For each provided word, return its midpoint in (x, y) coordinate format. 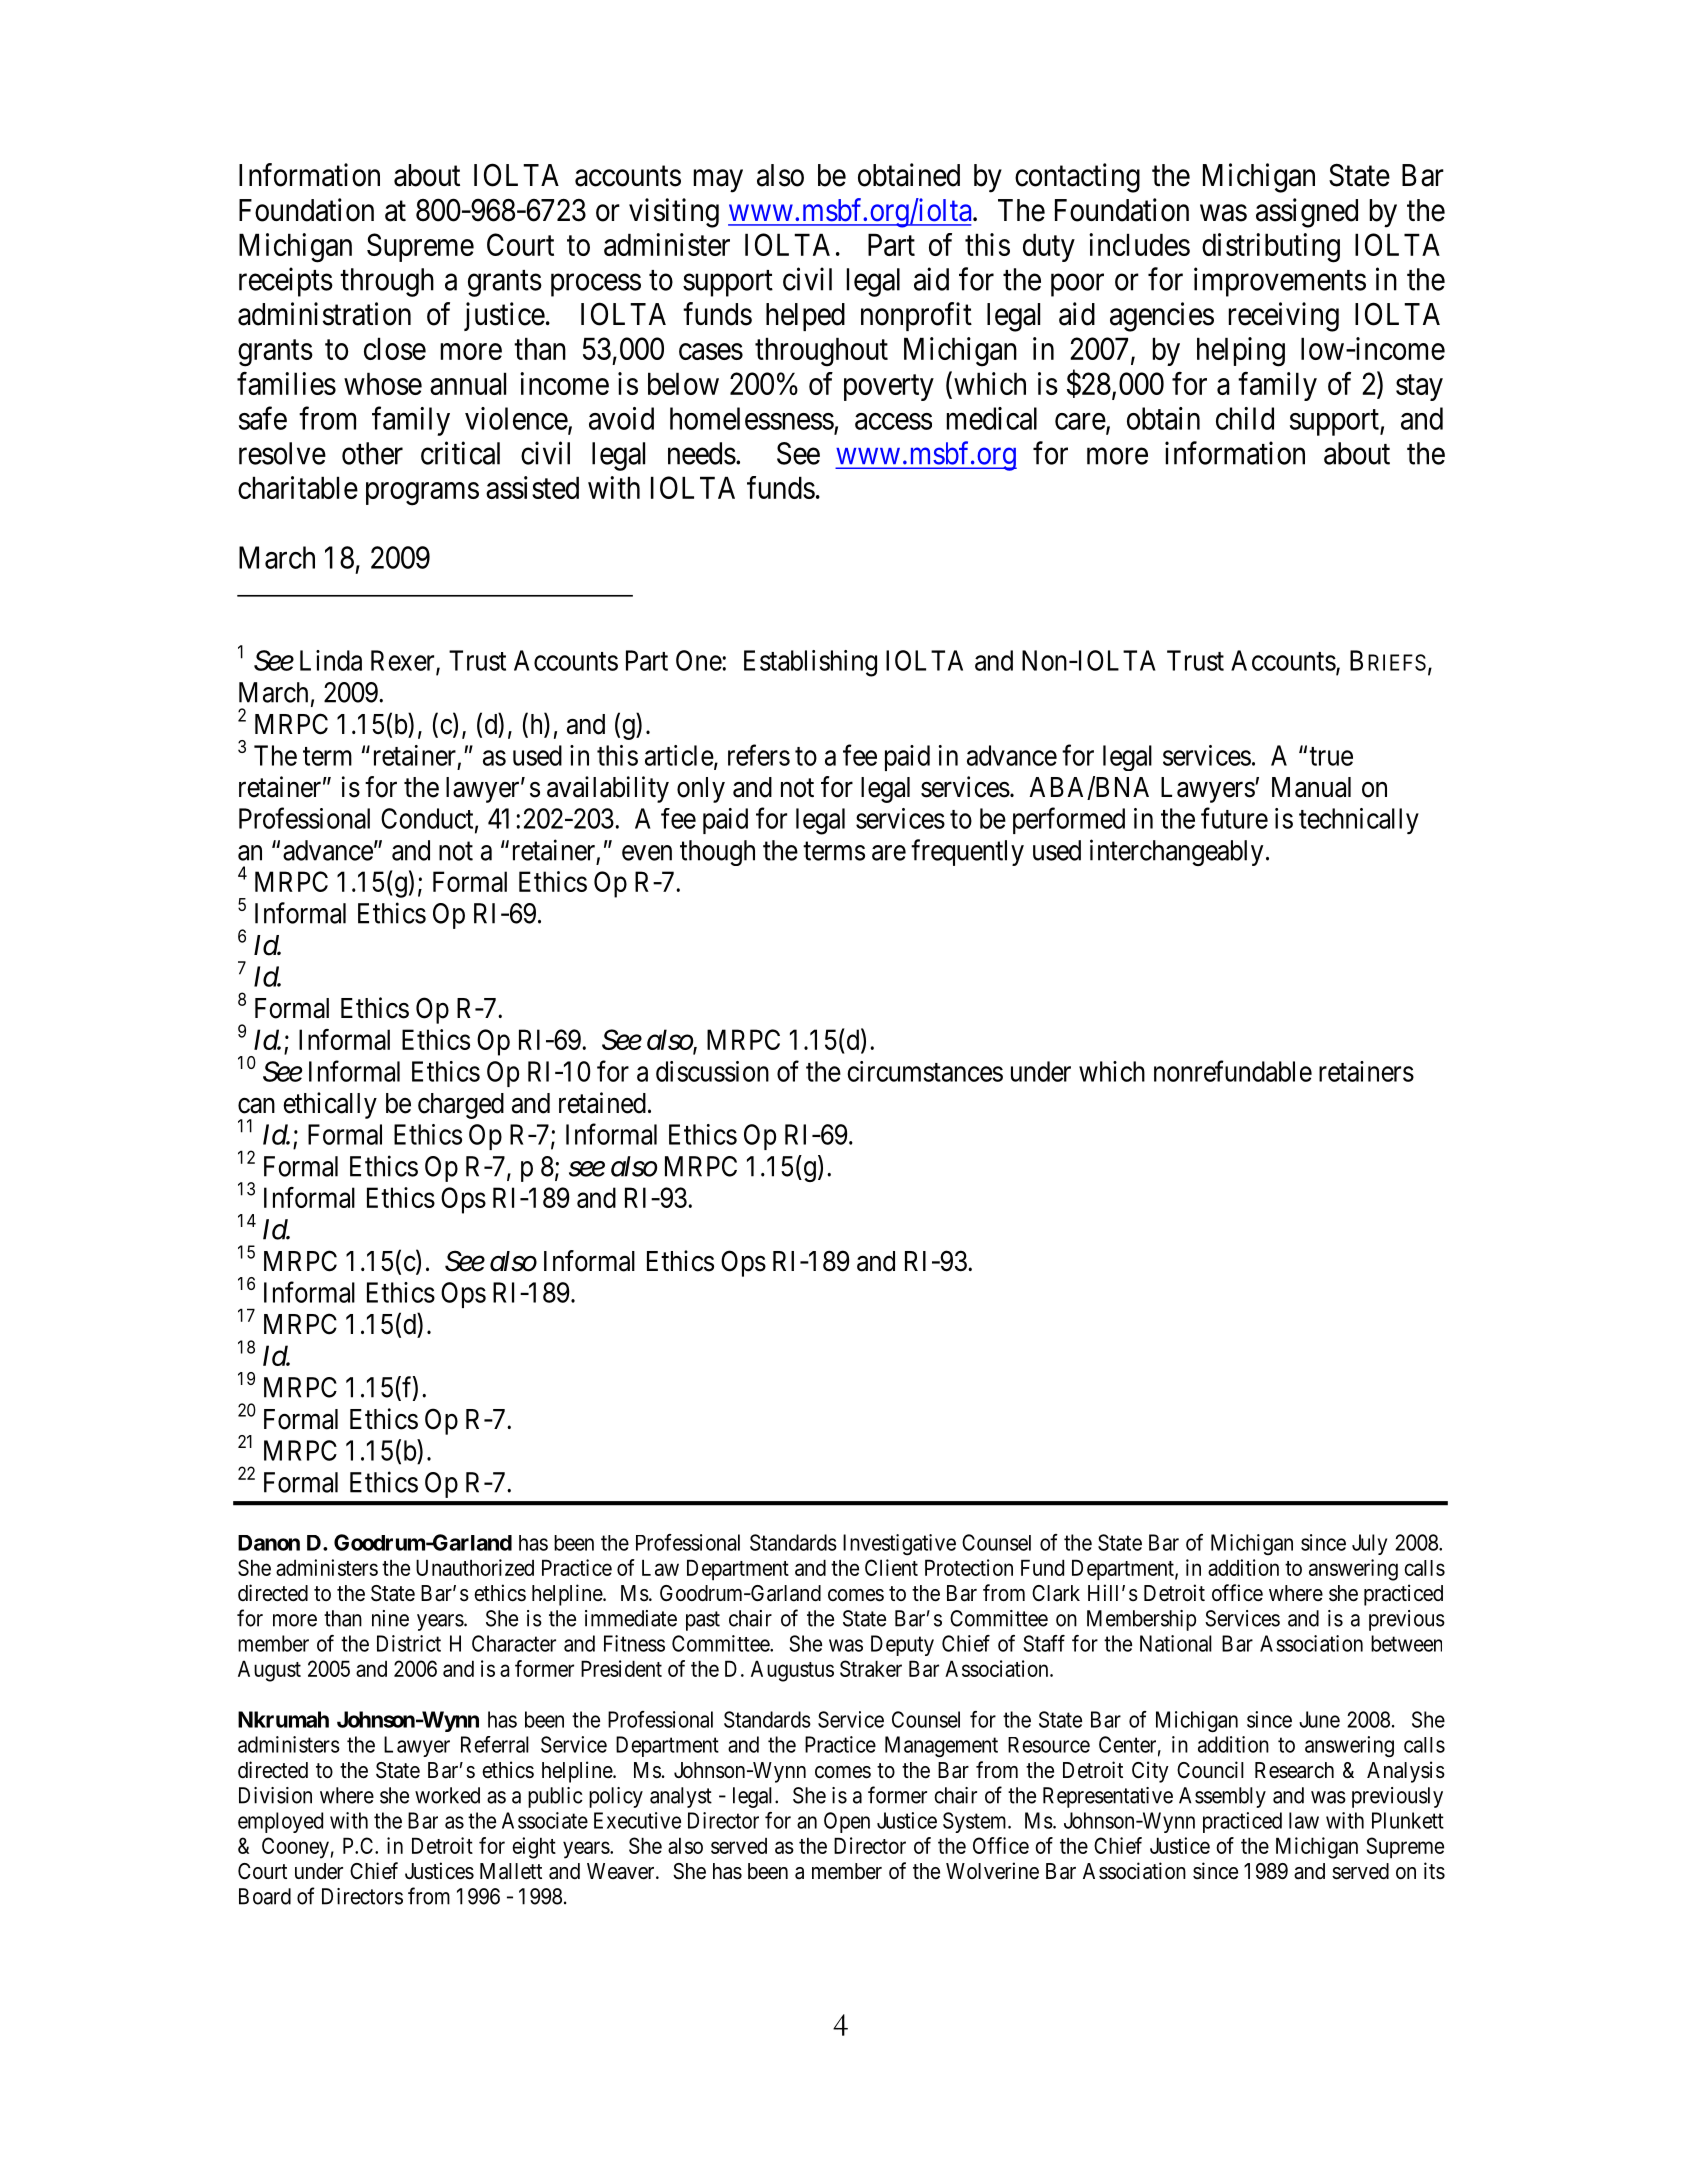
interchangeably (1176, 852)
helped (805, 317)
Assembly (1222, 1797)
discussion (712, 1071)
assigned (1307, 213)
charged (461, 1106)
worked (447, 1795)
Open (847, 1822)
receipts (286, 282)
